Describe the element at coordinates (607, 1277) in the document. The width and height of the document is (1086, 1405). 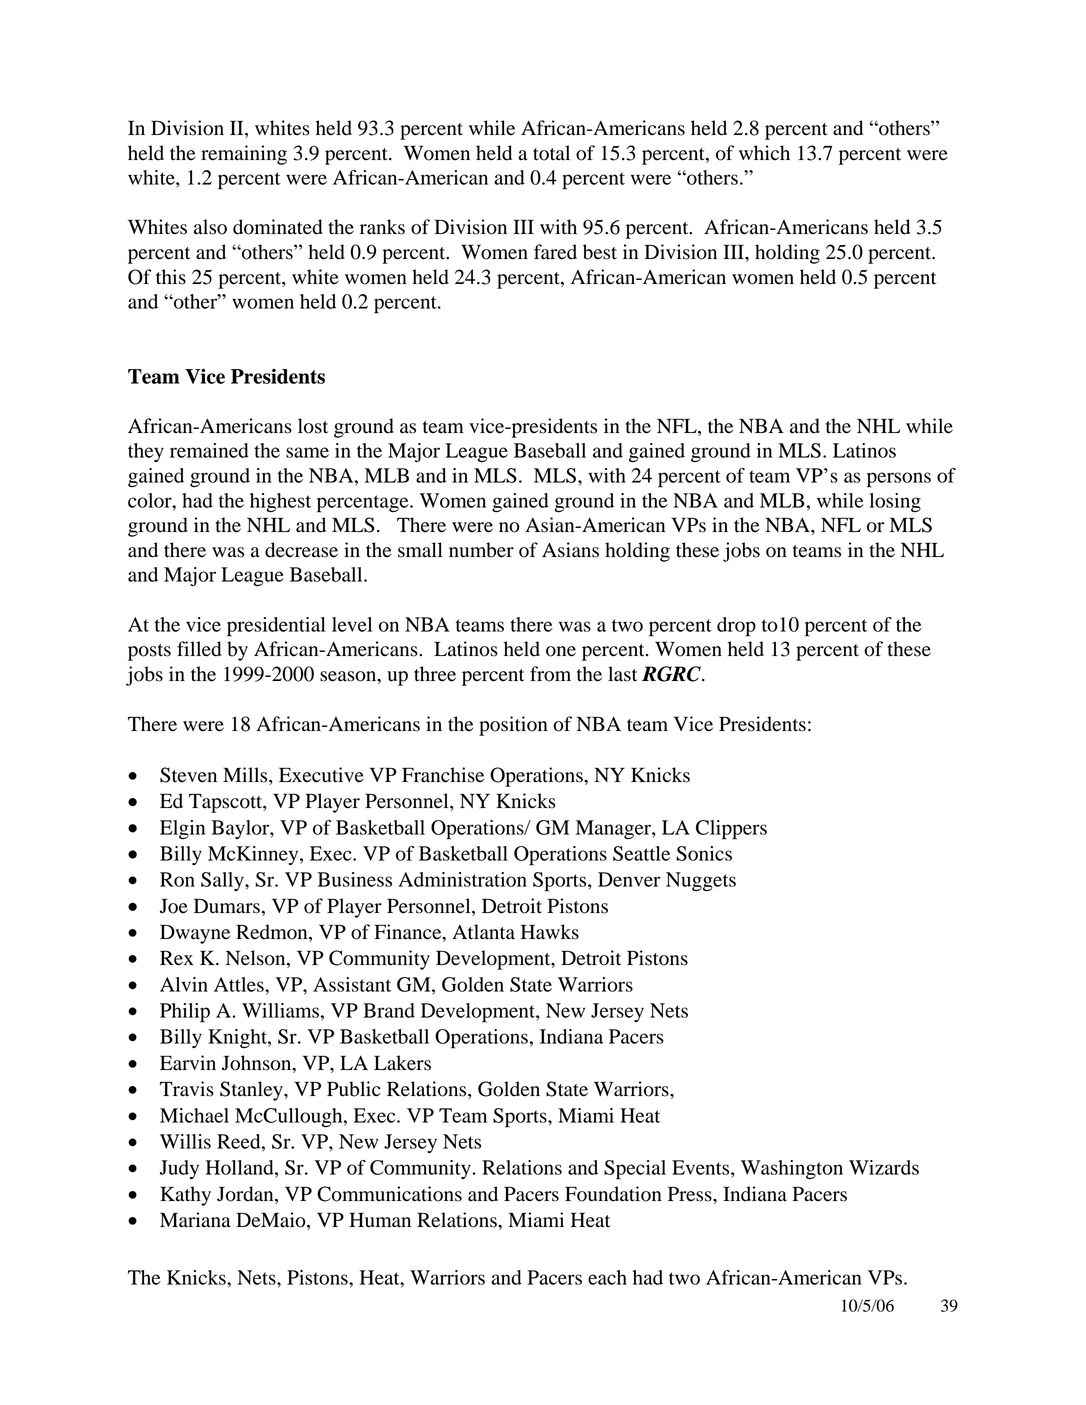
I see `each` at that location.
